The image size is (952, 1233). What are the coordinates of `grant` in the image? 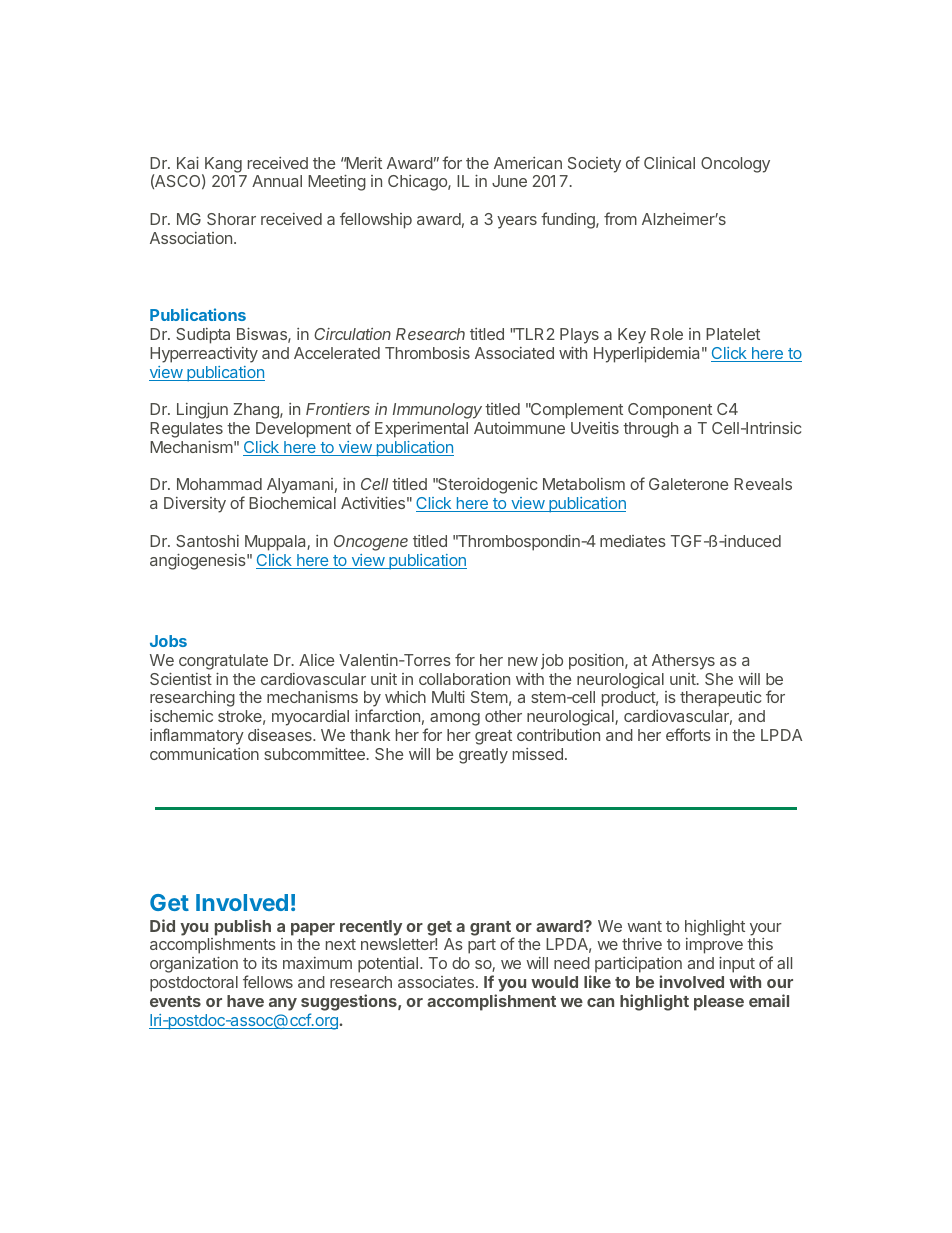 It's located at (491, 929).
